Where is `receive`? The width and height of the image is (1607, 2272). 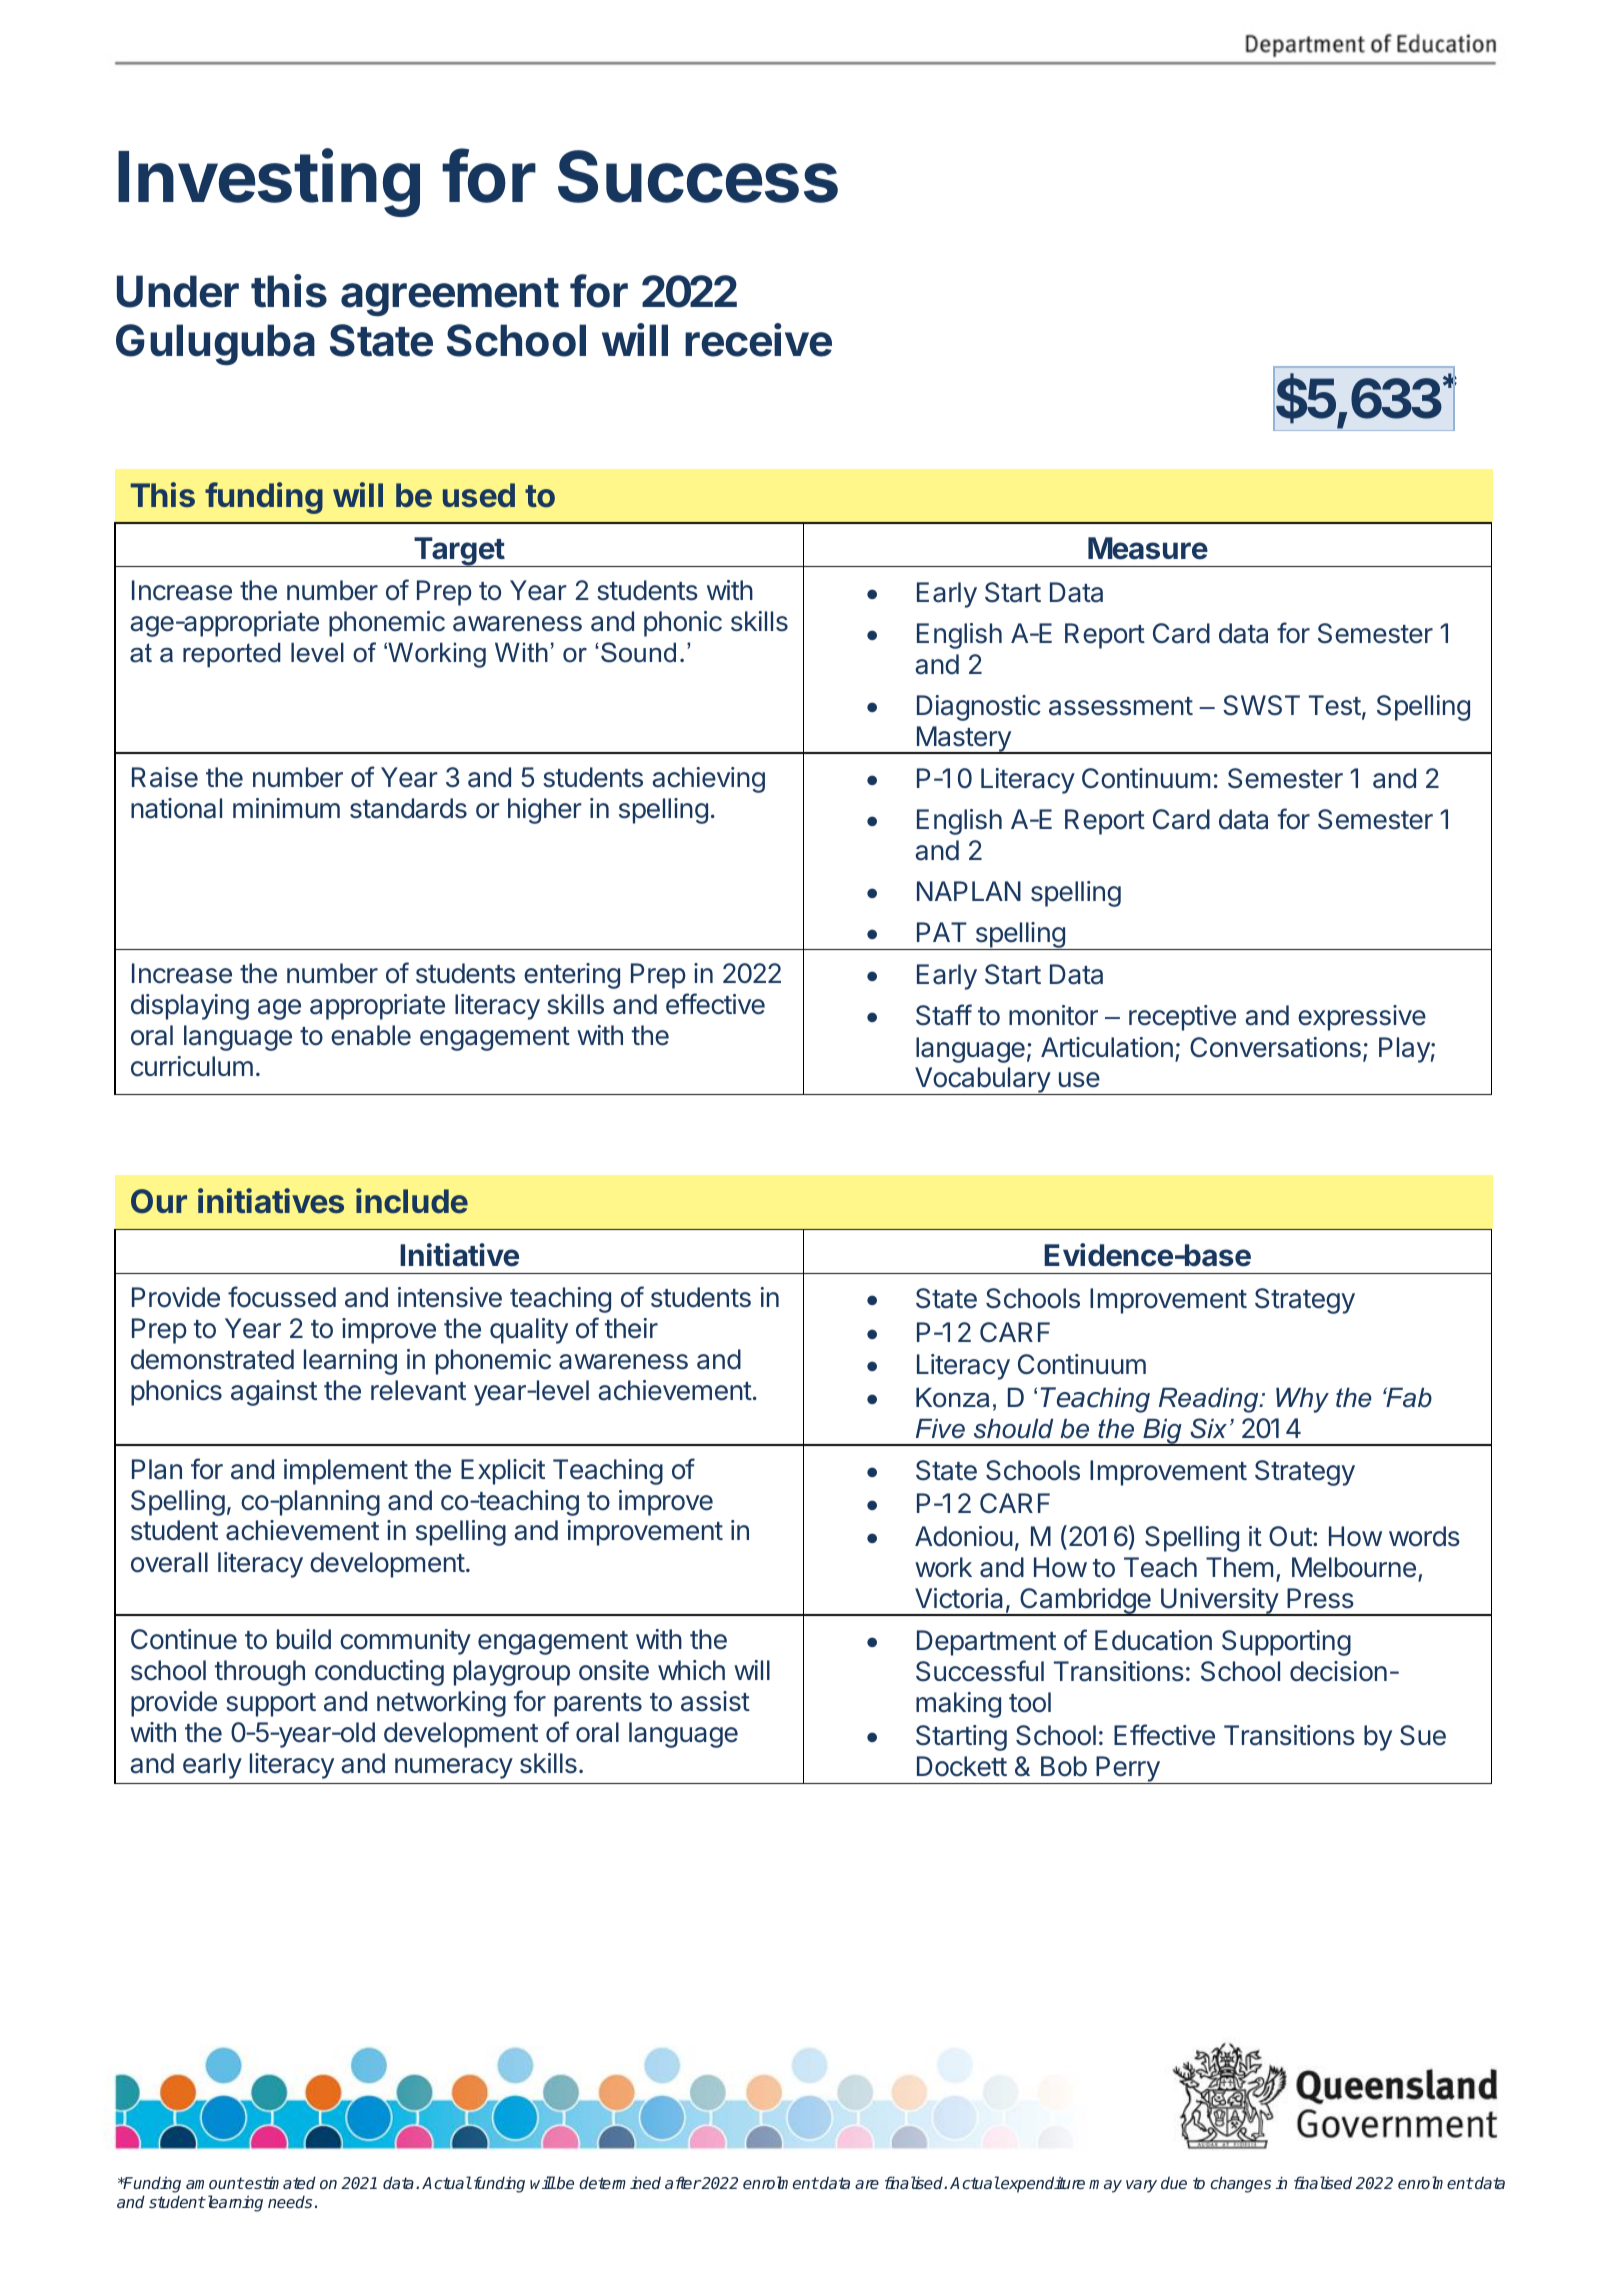 receive is located at coordinates (758, 340).
